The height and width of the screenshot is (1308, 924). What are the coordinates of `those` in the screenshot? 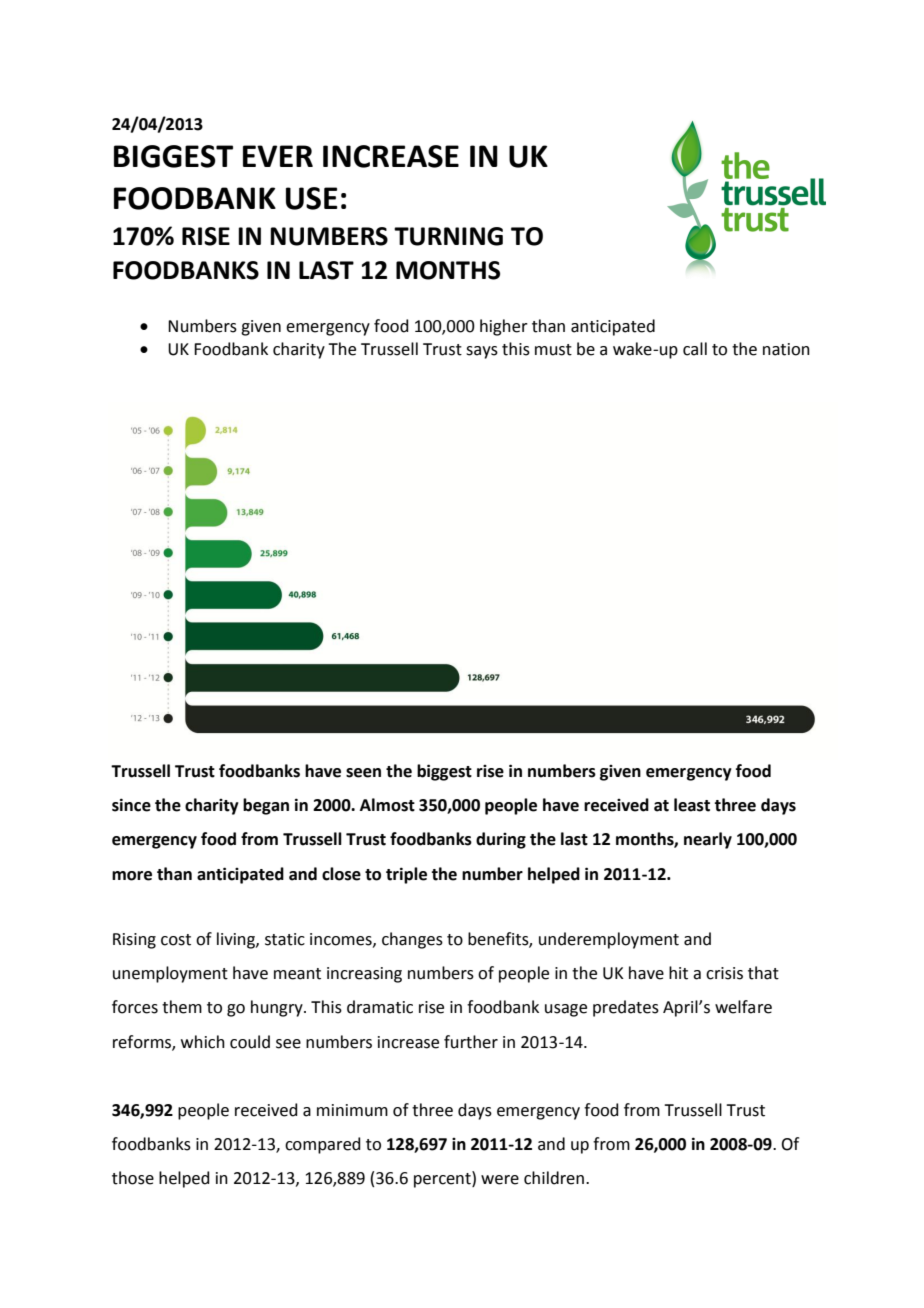 It's located at (133, 1178).
